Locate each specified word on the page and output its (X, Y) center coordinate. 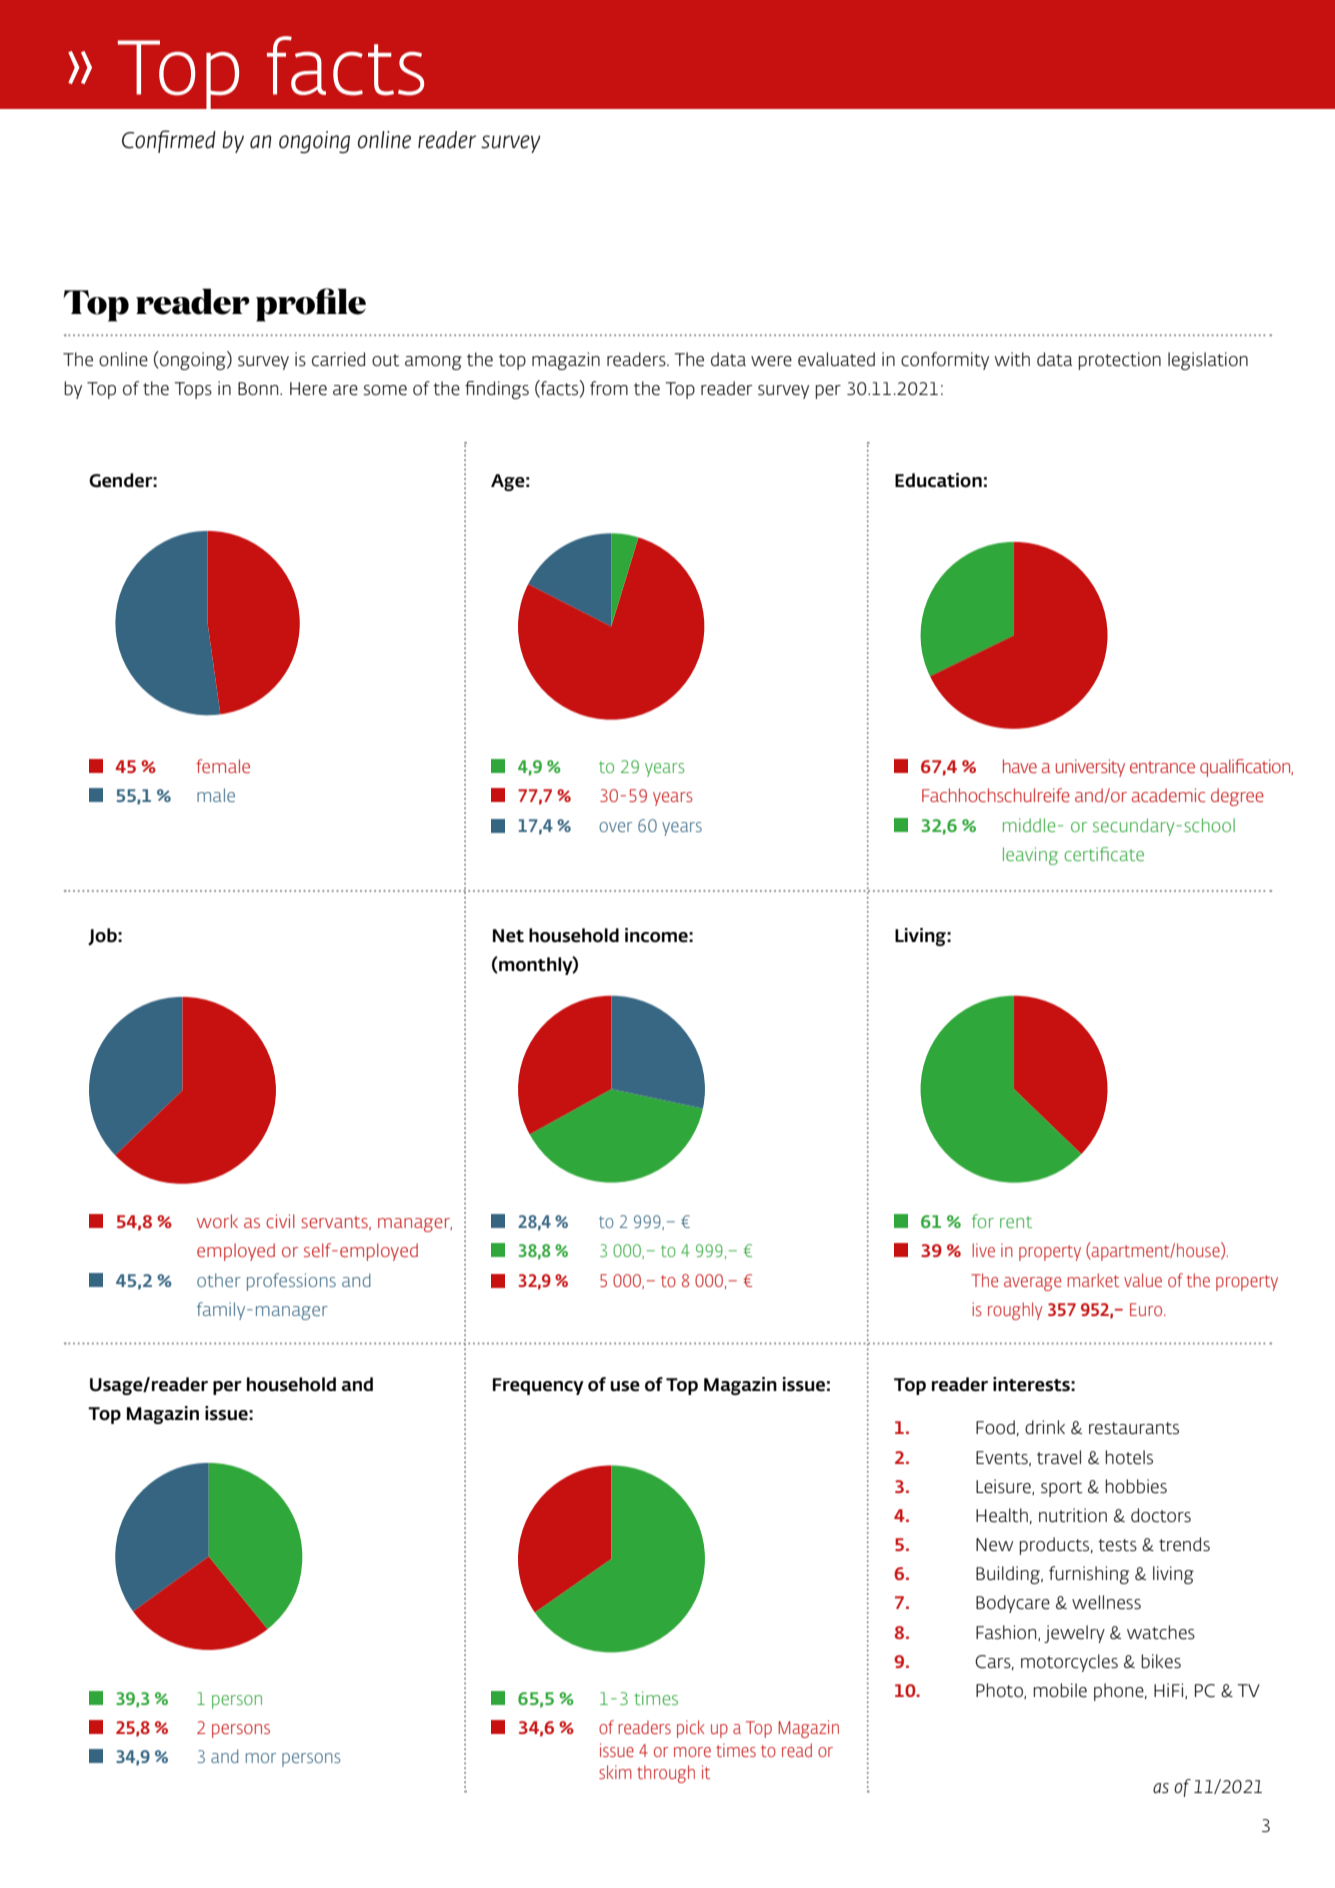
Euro (1147, 1309)
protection (1119, 361)
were (771, 361)
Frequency (538, 1386)
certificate (1104, 854)
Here (308, 389)
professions (291, 1282)
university (1090, 768)
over (615, 827)
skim (615, 1772)
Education (938, 480)
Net (508, 936)
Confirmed (169, 141)
